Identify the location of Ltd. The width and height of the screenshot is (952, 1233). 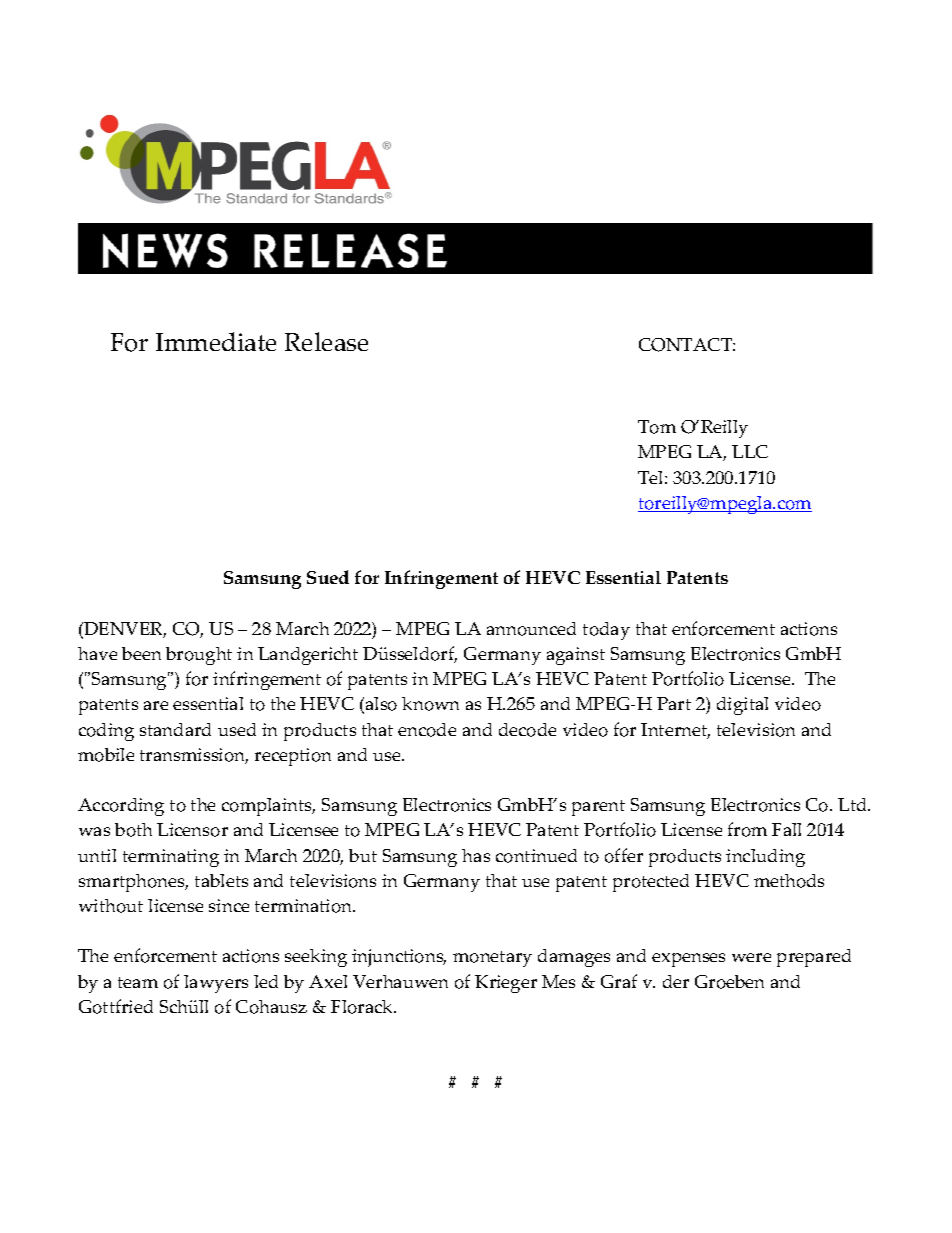
(853, 804).
